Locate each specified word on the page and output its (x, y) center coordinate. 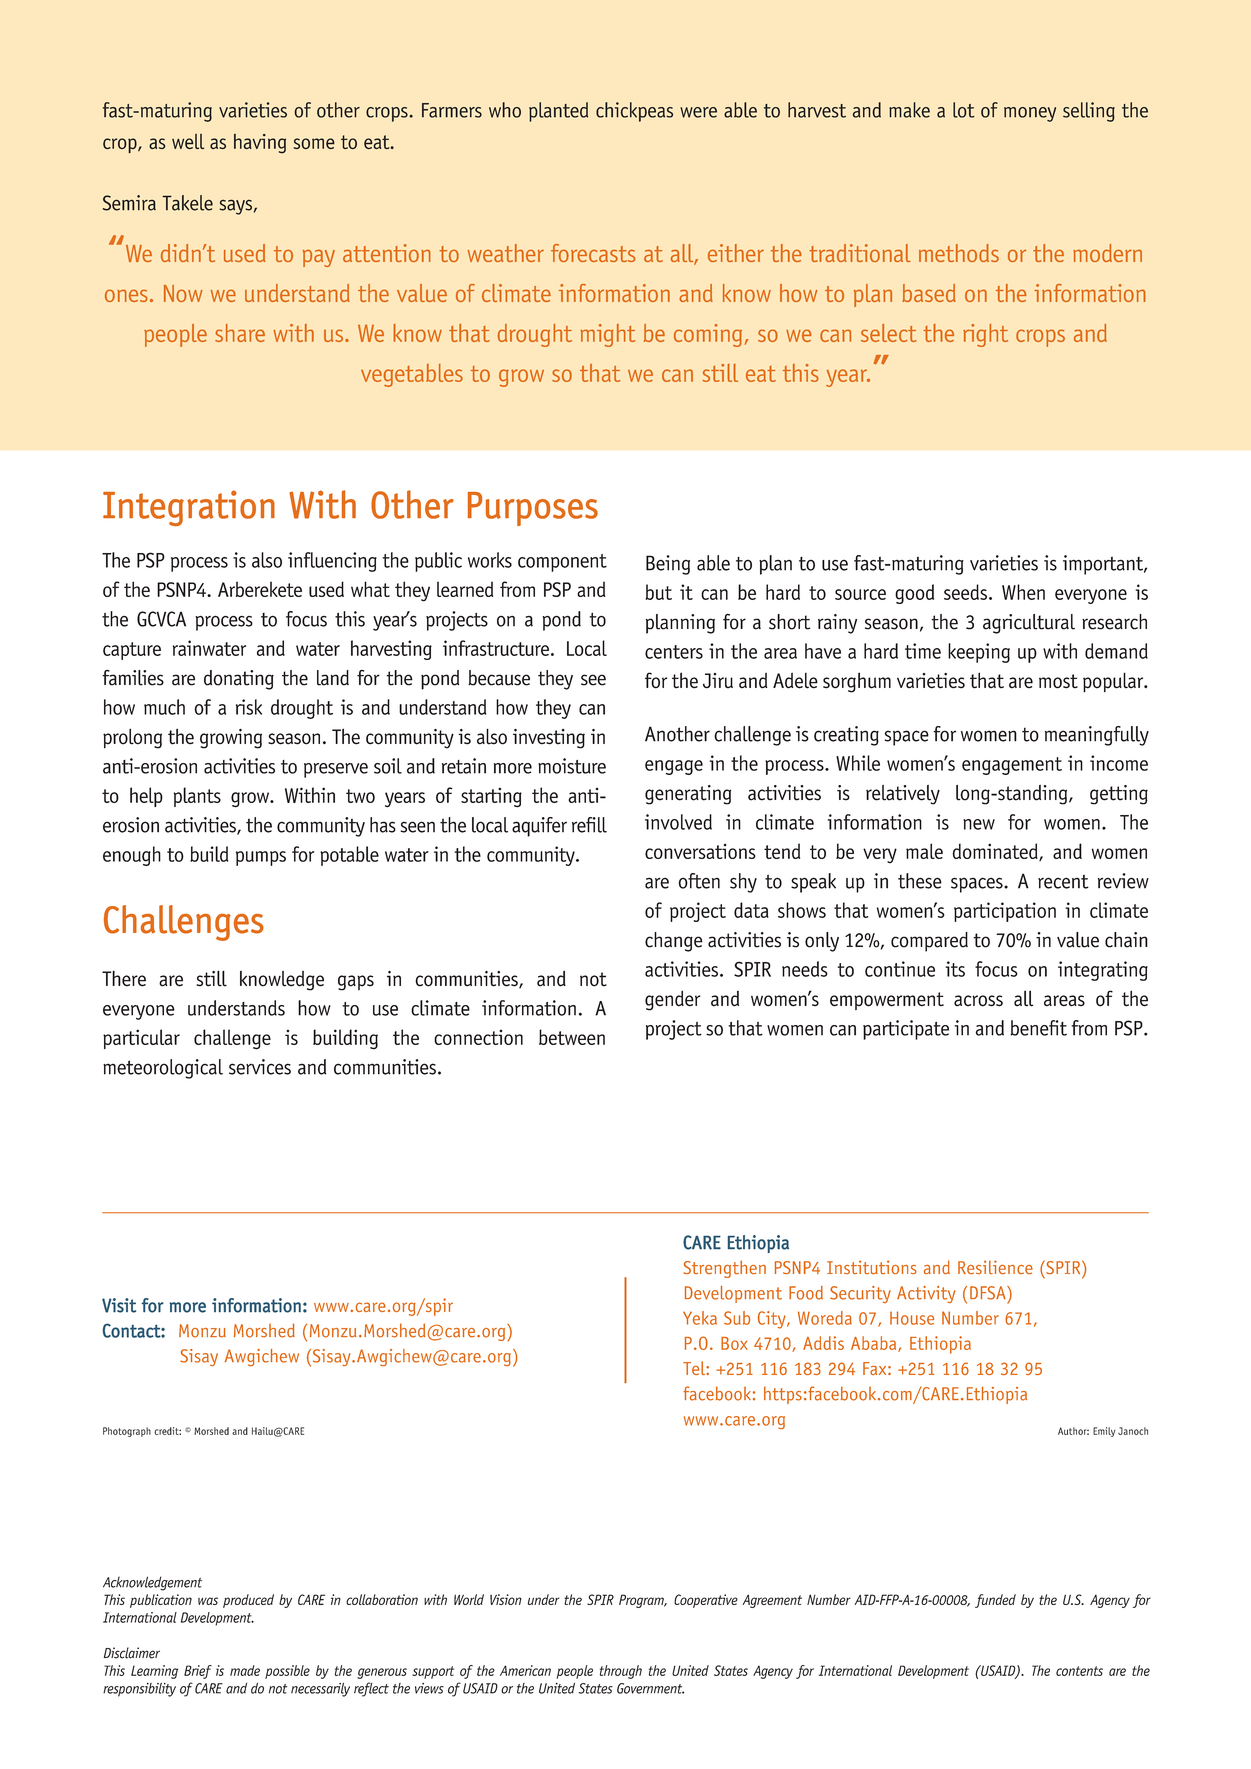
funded (995, 1601)
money (1030, 114)
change (674, 942)
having (260, 144)
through (621, 1672)
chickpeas (634, 112)
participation (1005, 912)
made (245, 1670)
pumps (261, 858)
